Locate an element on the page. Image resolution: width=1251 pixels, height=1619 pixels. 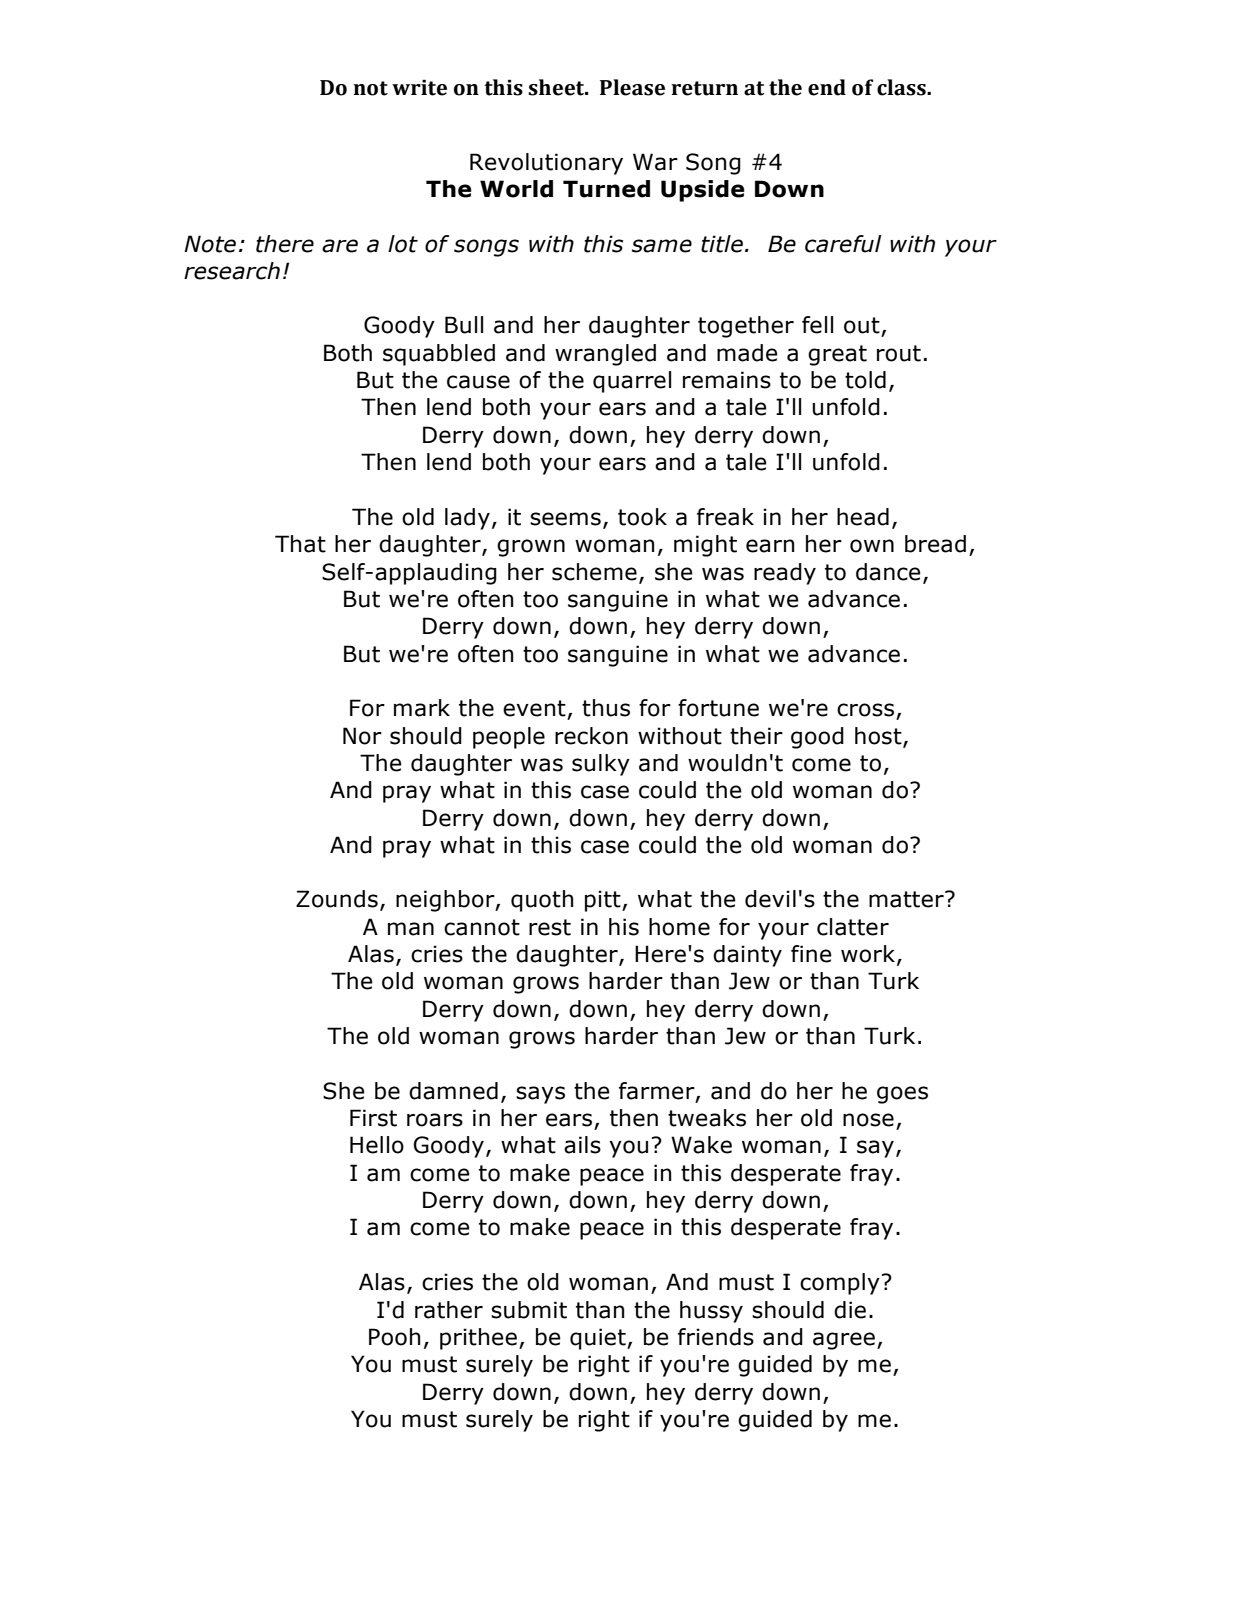
cross is located at coordinates (867, 711).
